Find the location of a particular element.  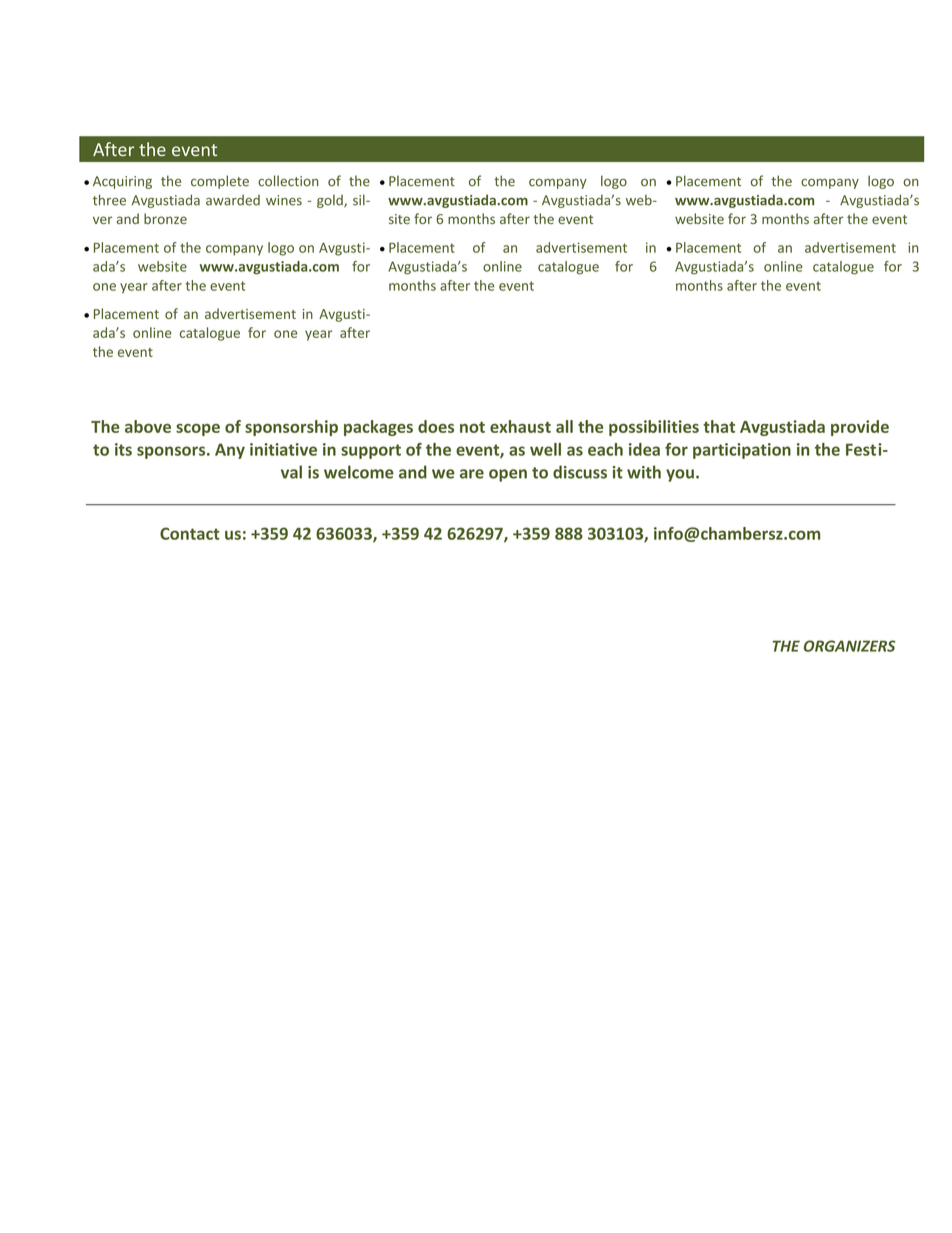

exhaust is located at coordinates (520, 426).
